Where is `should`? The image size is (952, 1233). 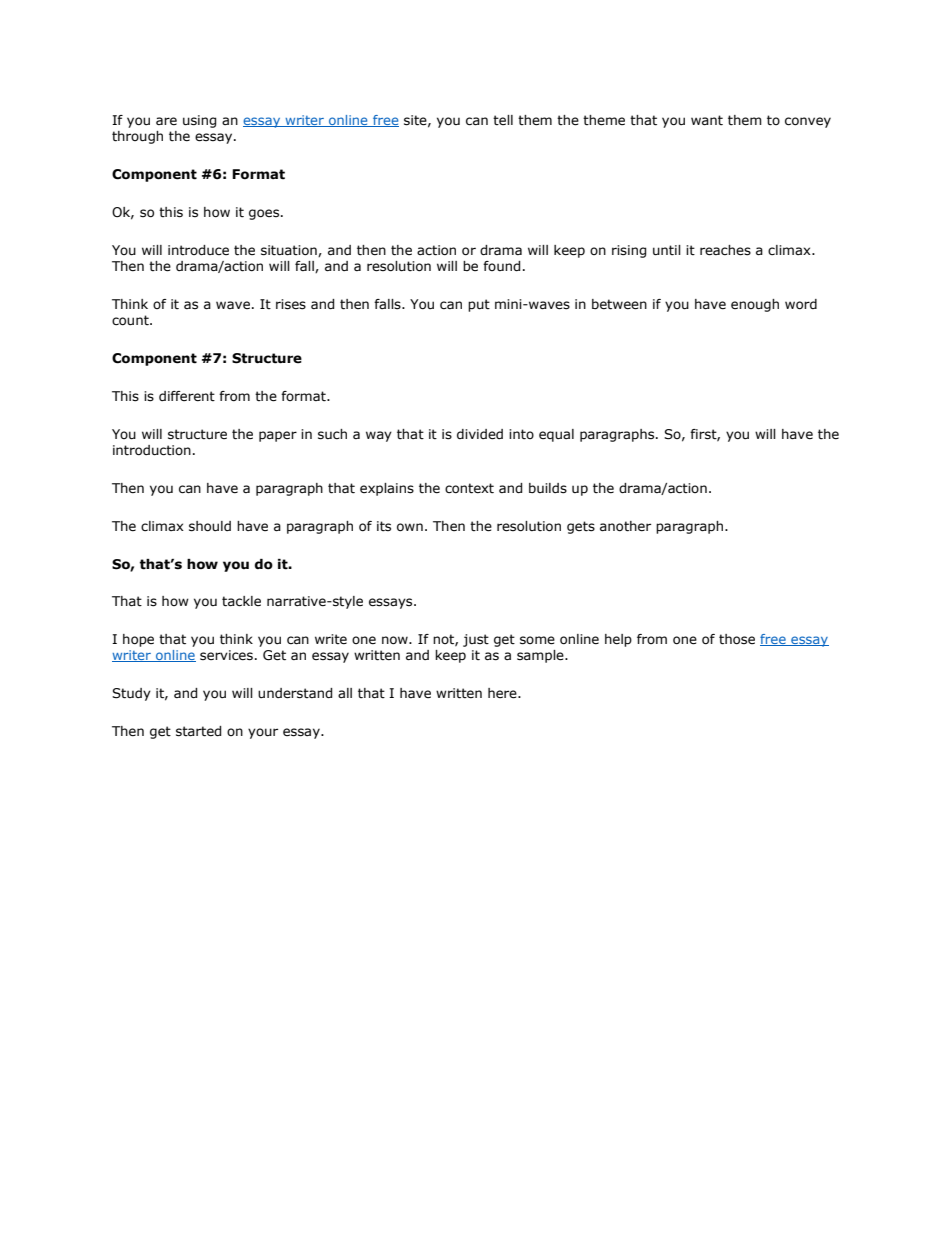 should is located at coordinates (210, 526).
